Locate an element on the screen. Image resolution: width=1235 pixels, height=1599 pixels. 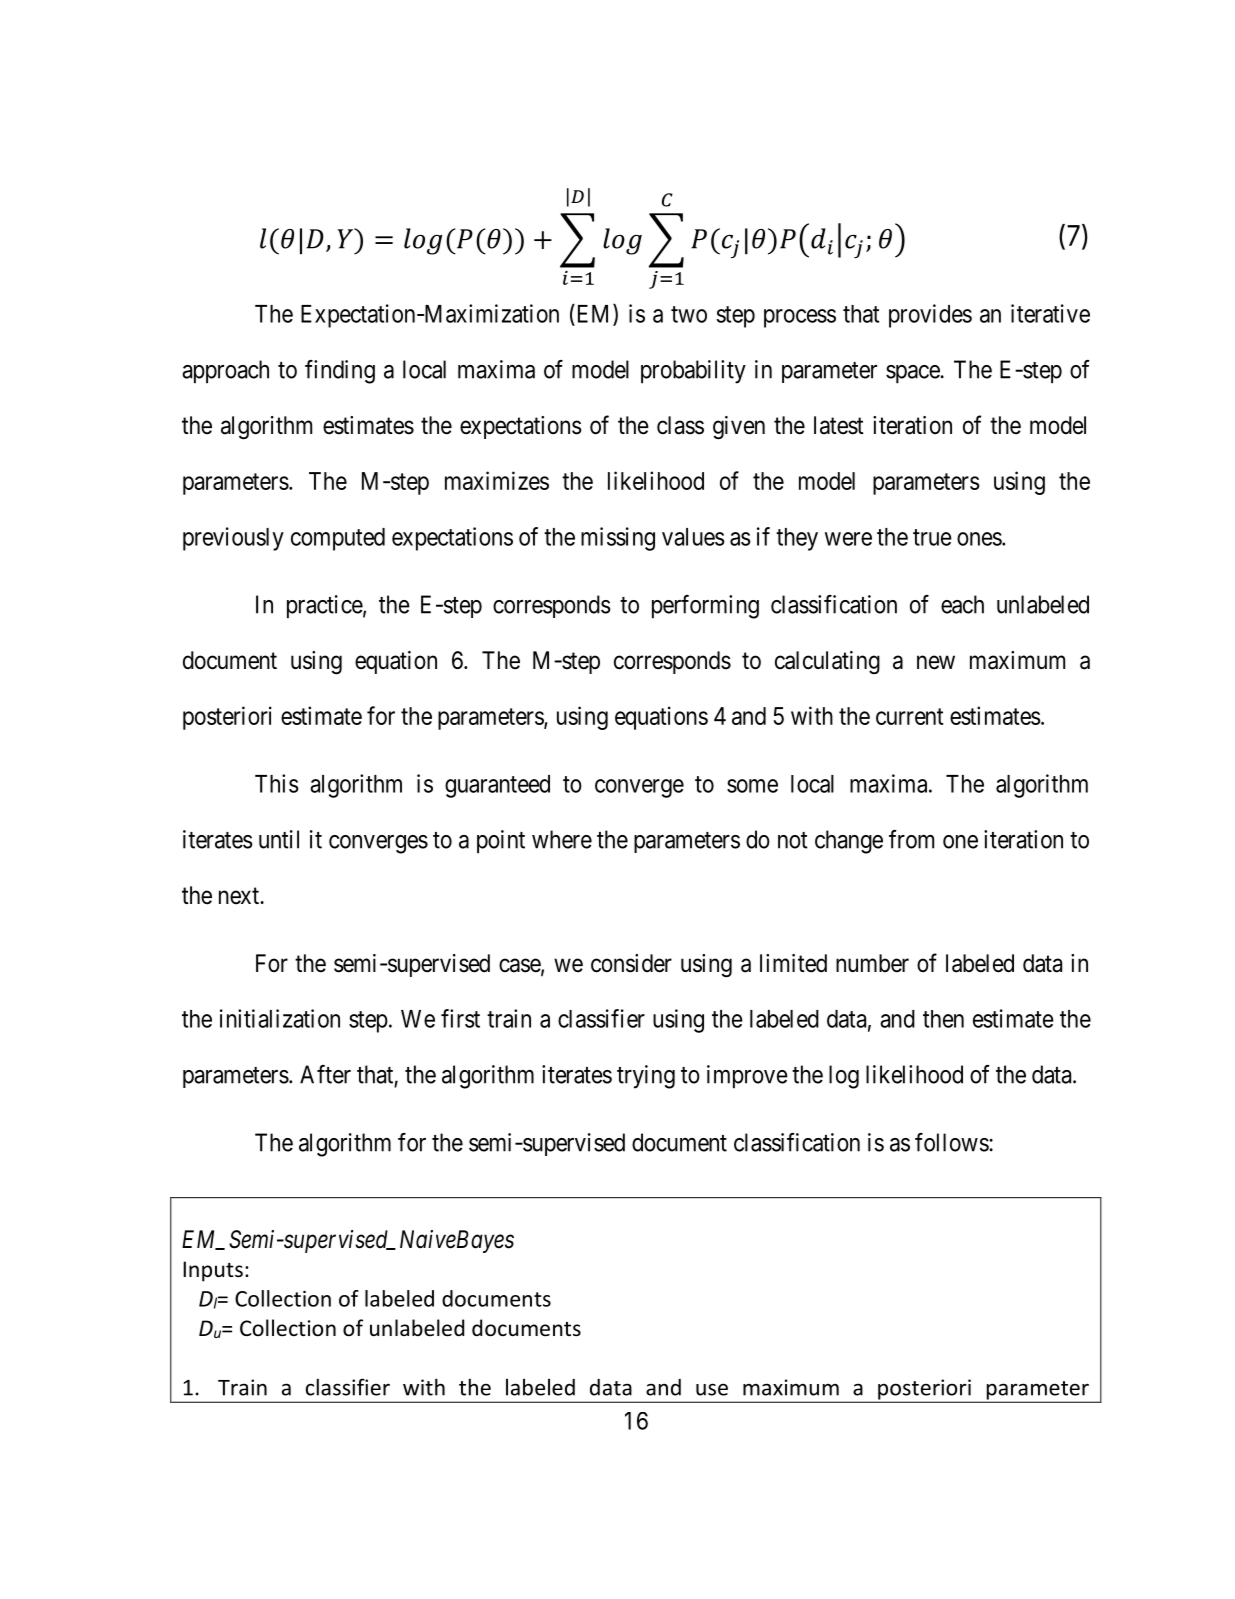
computed is located at coordinates (338, 539).
